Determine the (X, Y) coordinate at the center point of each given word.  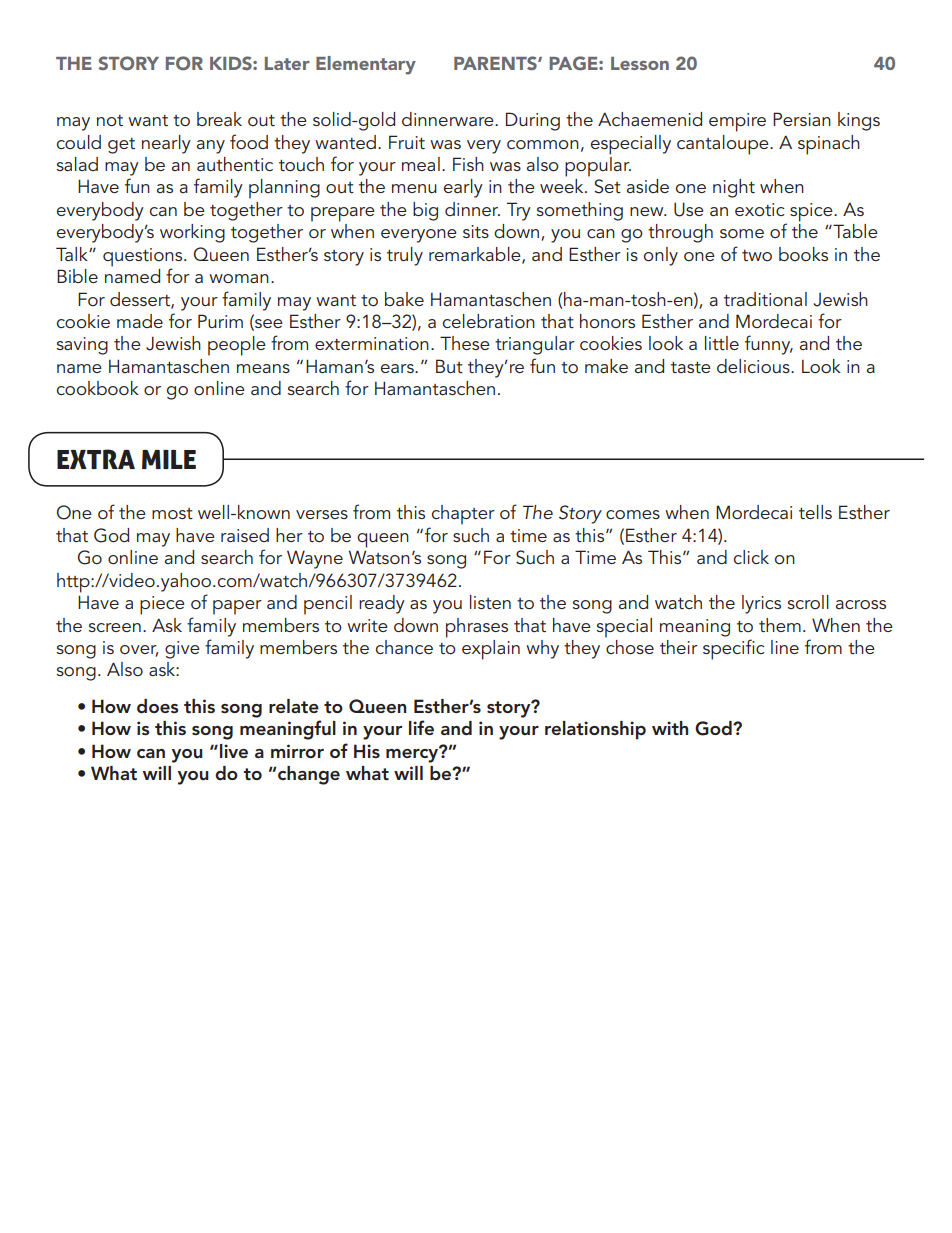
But (449, 366)
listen (490, 602)
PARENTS (496, 63)
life (421, 727)
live (234, 751)
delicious (754, 366)
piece (162, 605)
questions (144, 258)
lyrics (761, 604)
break (219, 119)
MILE (169, 459)
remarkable (476, 255)
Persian (802, 119)
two (757, 255)
